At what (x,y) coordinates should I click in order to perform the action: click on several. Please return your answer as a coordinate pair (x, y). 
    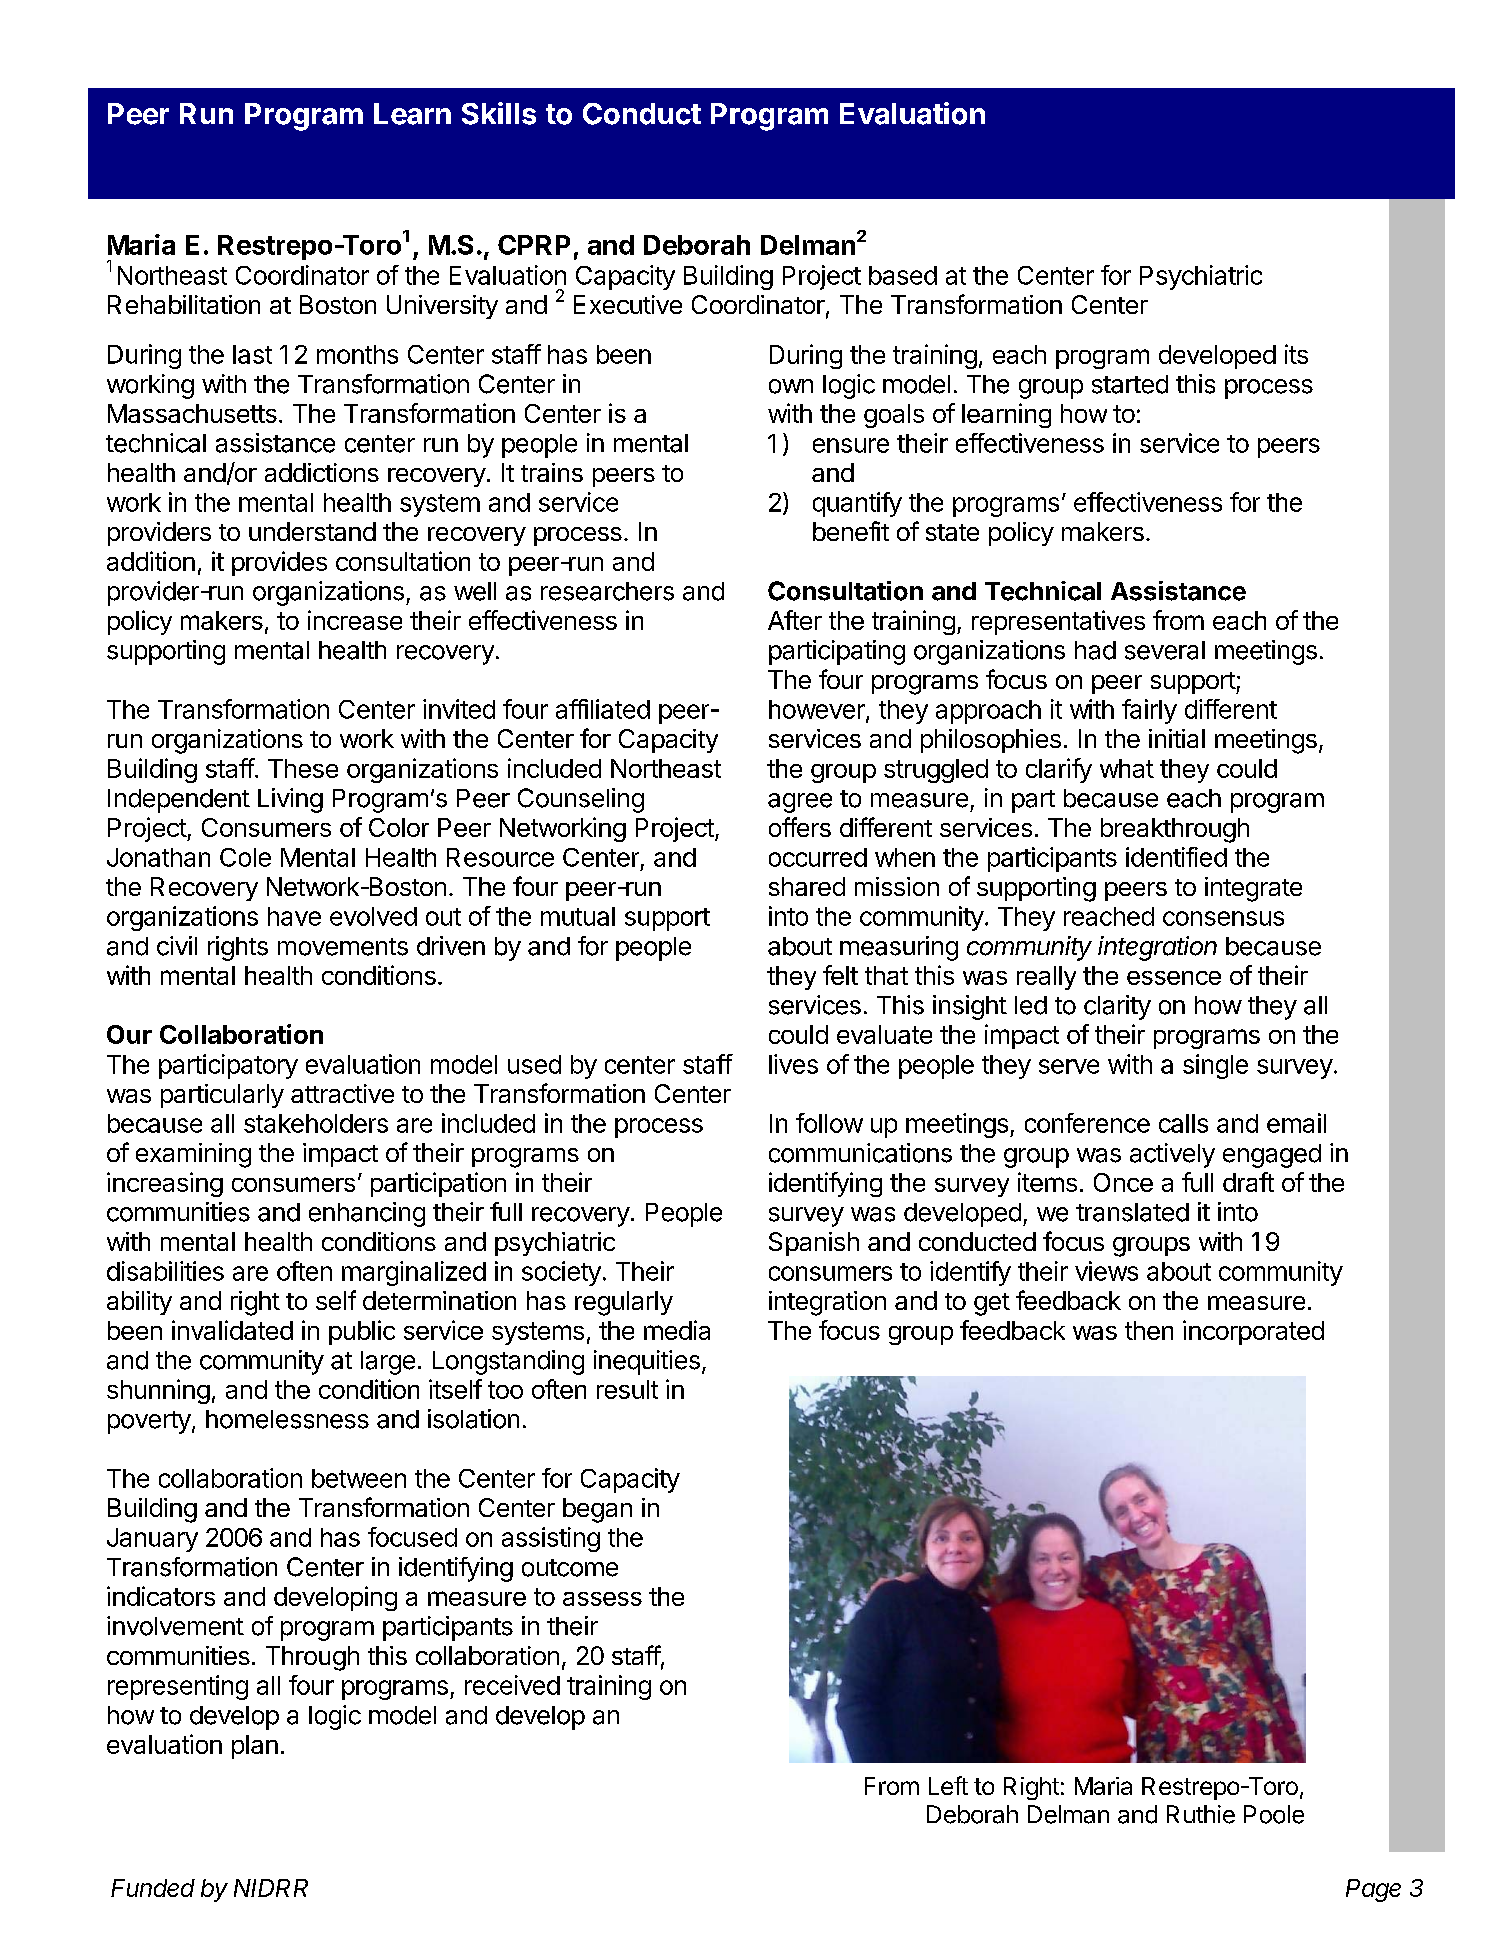
    Looking at the image, I should click on (1165, 650).
